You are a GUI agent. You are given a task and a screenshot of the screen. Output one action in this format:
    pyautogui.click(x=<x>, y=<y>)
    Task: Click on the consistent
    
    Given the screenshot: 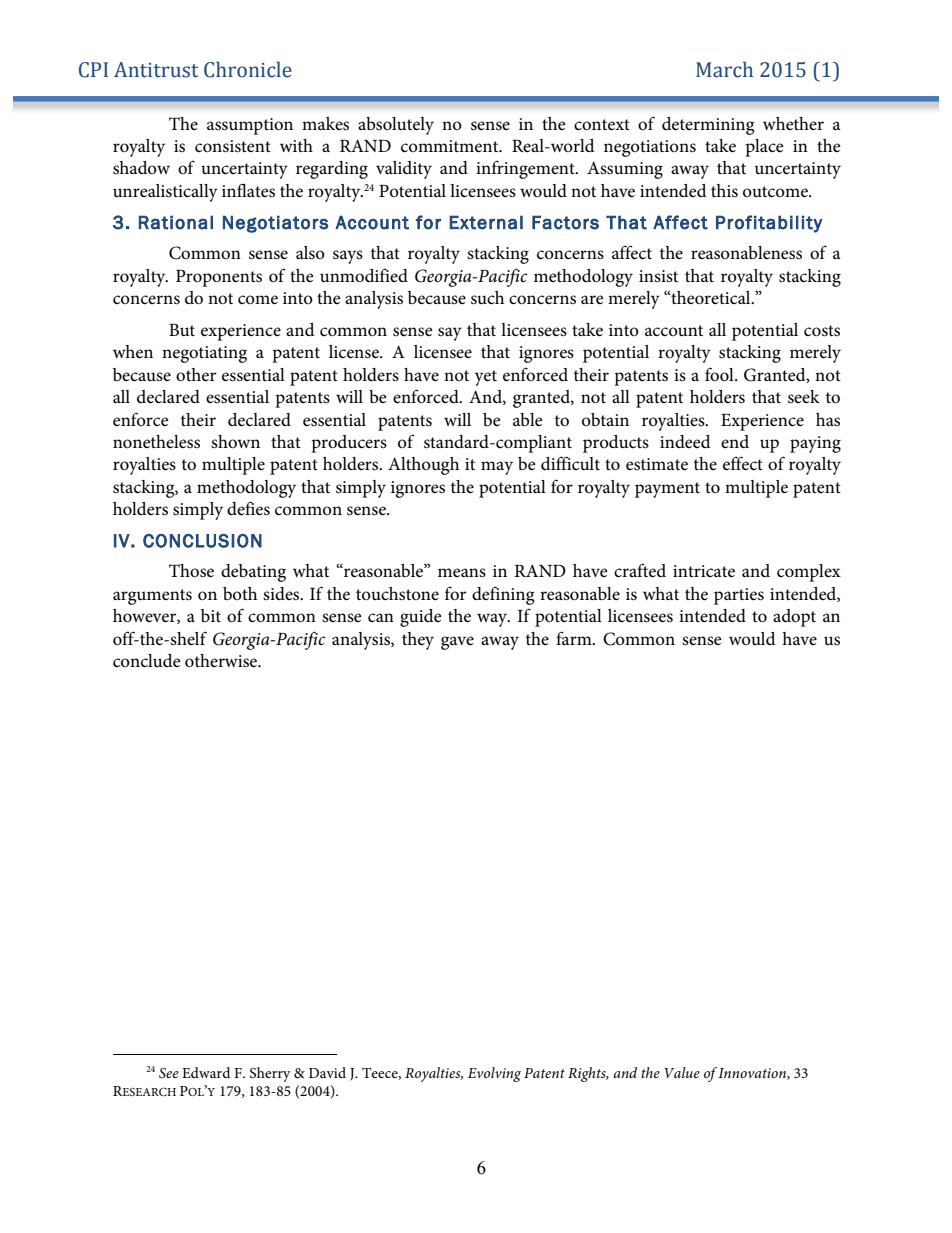 What is the action you would take?
    pyautogui.click(x=233, y=146)
